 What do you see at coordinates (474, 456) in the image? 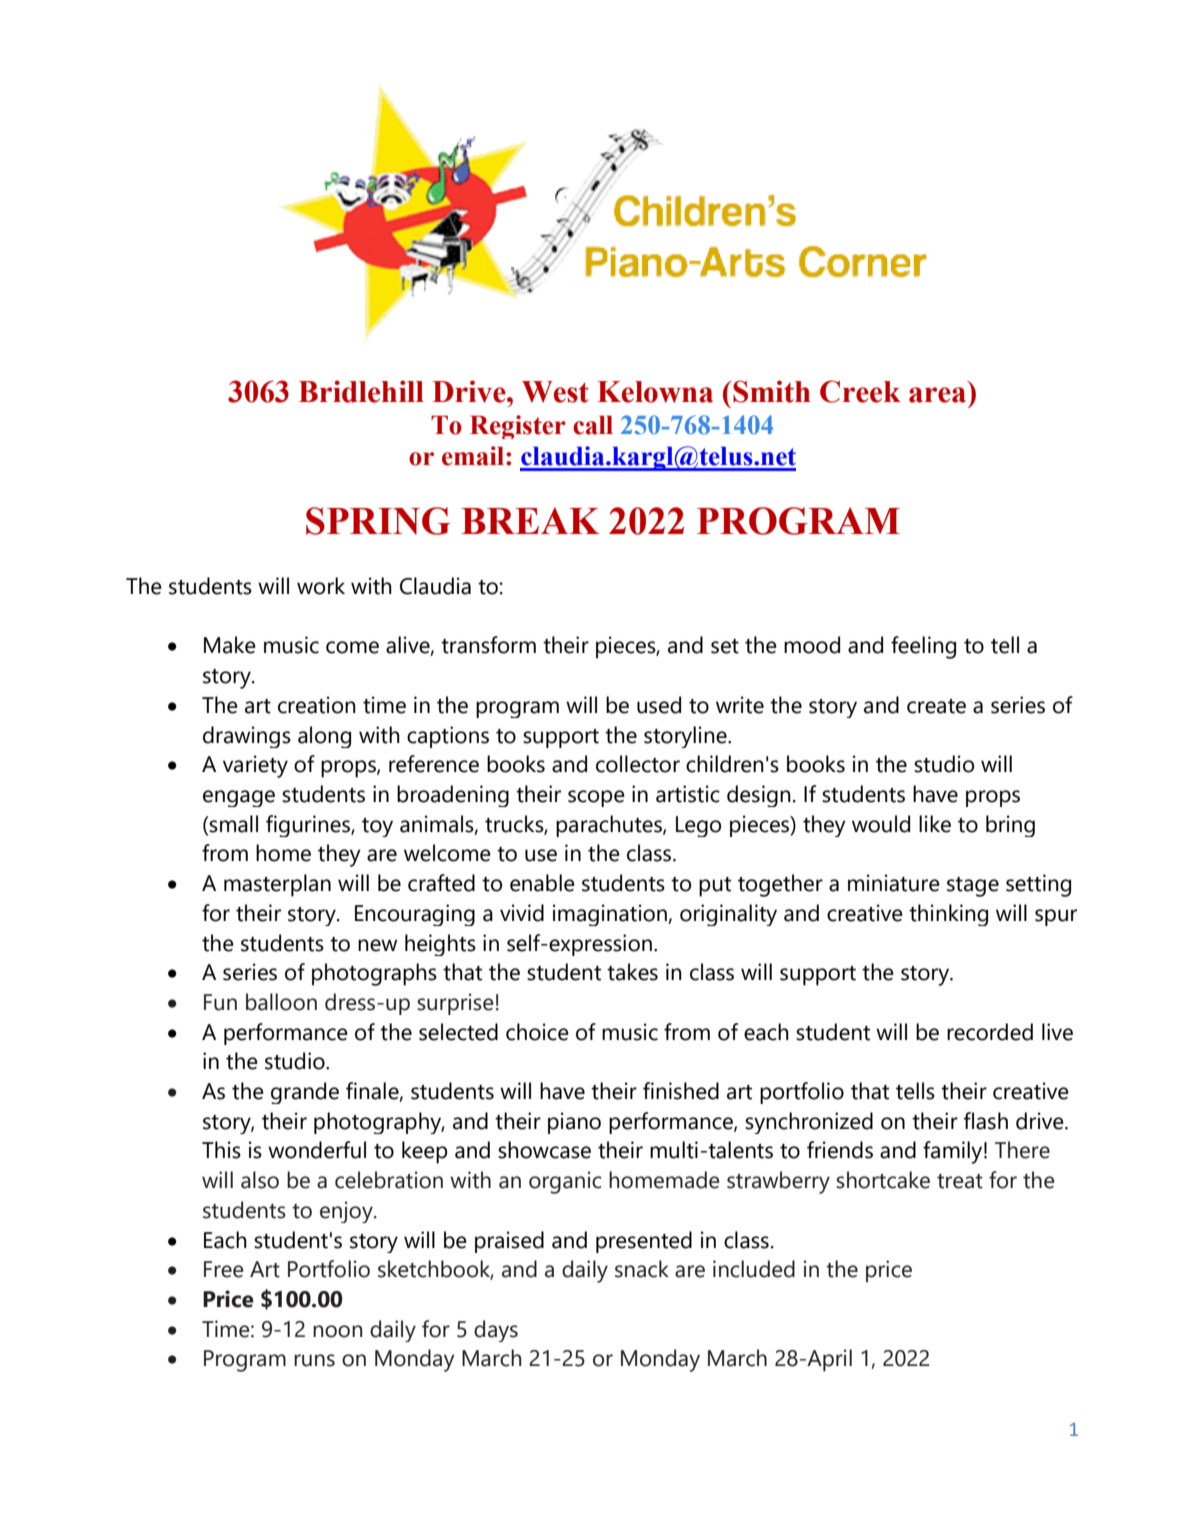
I see `email` at bounding box center [474, 456].
